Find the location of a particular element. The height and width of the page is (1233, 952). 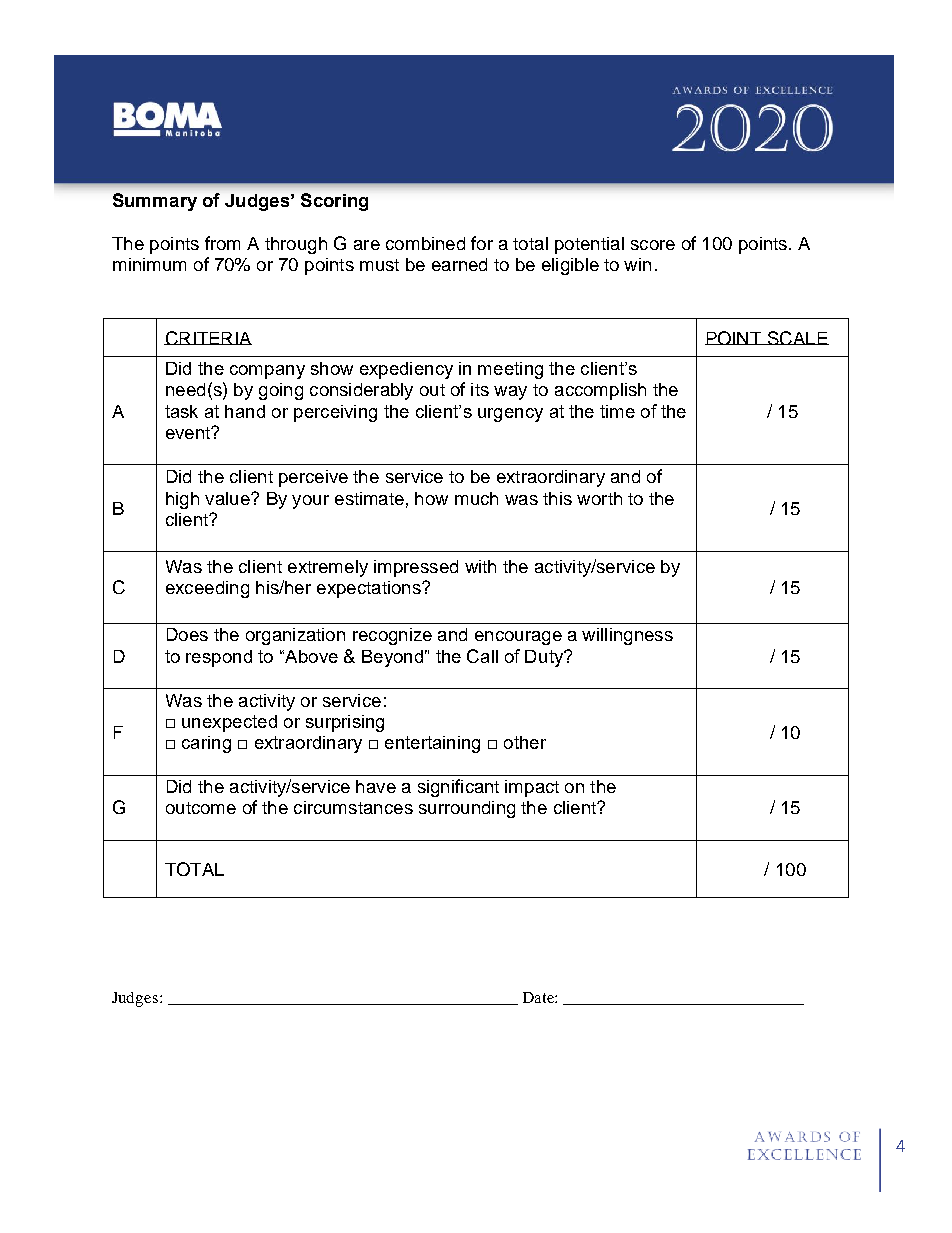

meeting is located at coordinates (510, 370).
